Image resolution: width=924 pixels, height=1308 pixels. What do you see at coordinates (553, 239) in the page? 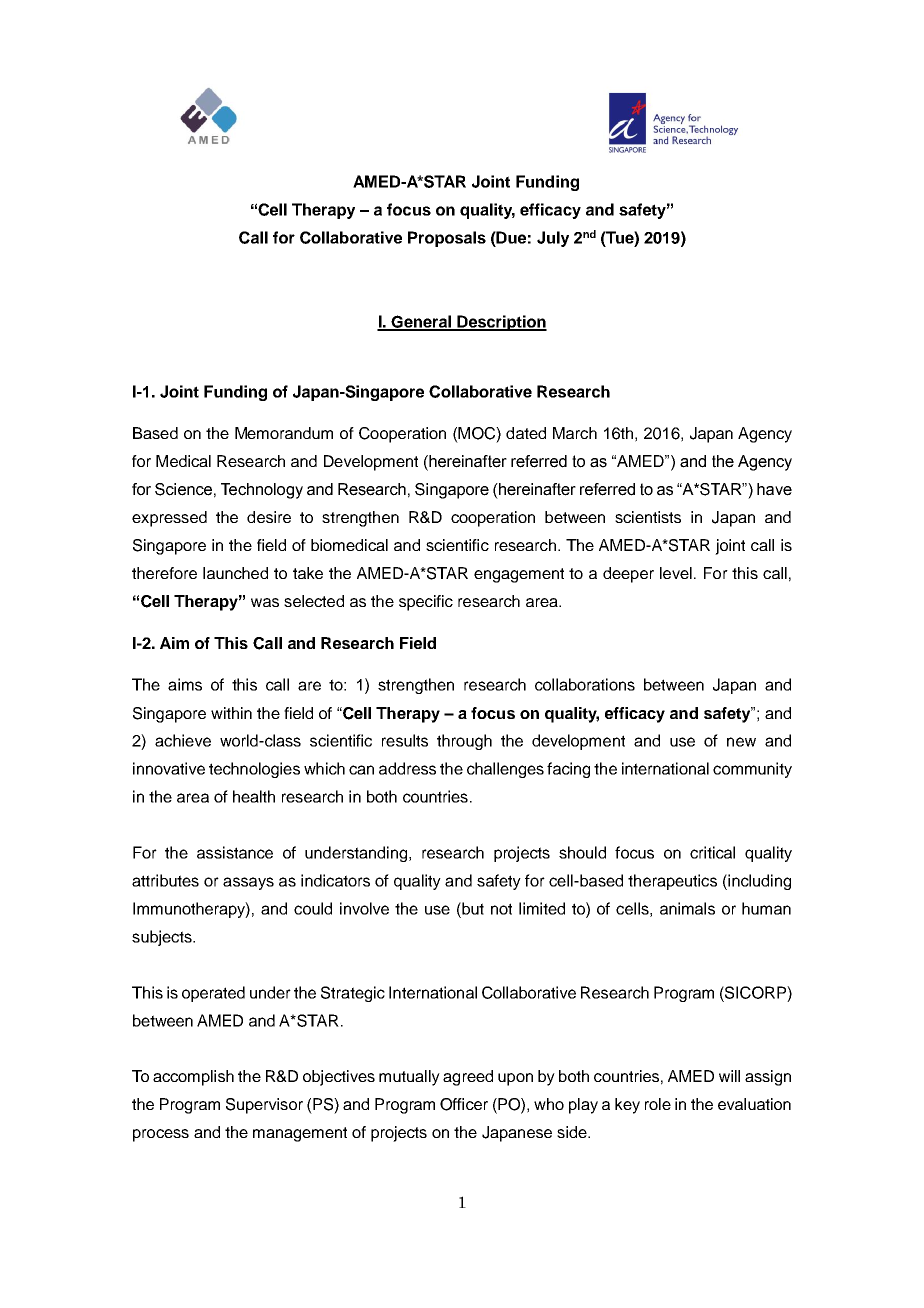
I see `July` at bounding box center [553, 239].
